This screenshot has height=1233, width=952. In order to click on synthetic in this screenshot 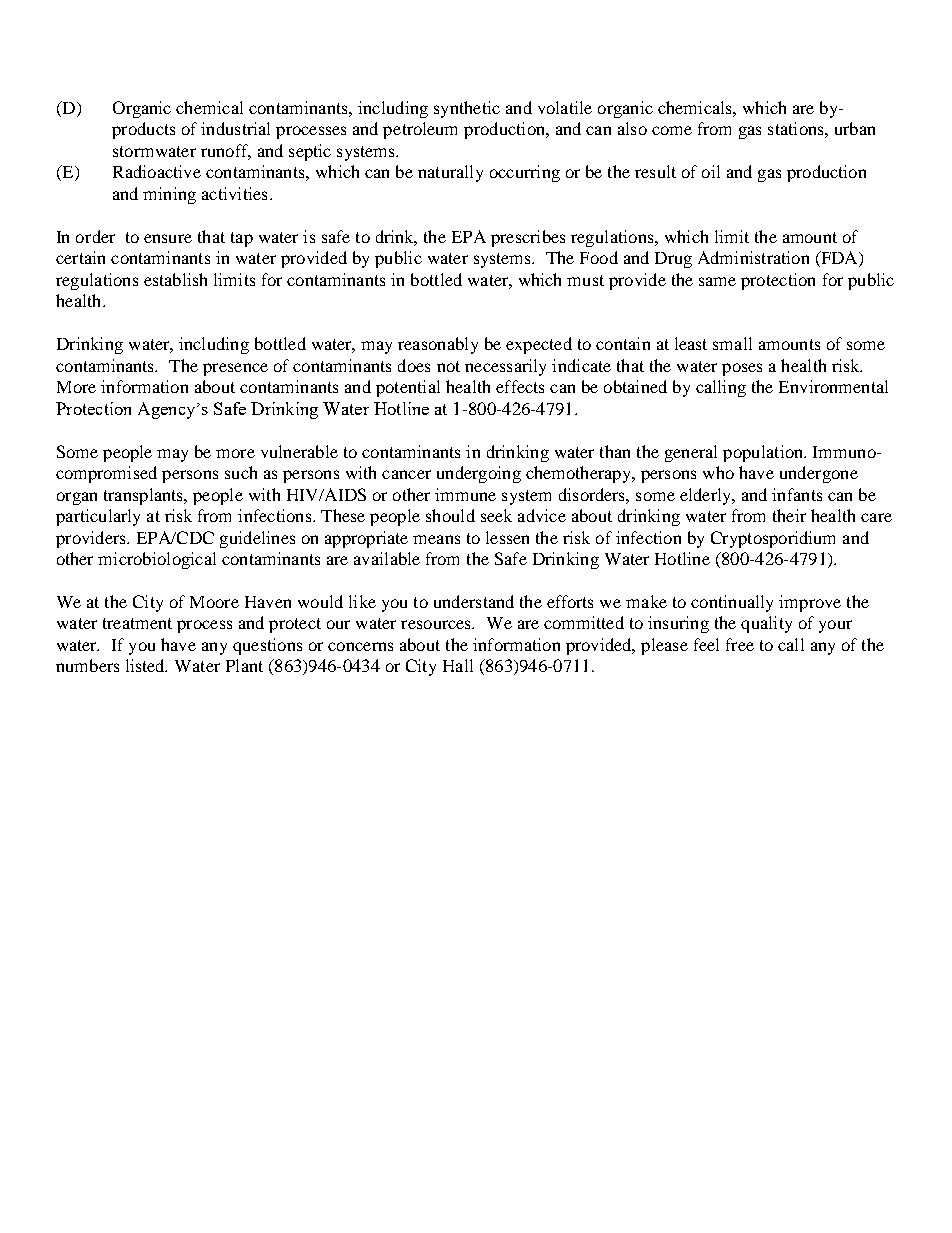, I will do `click(467, 109)`.
